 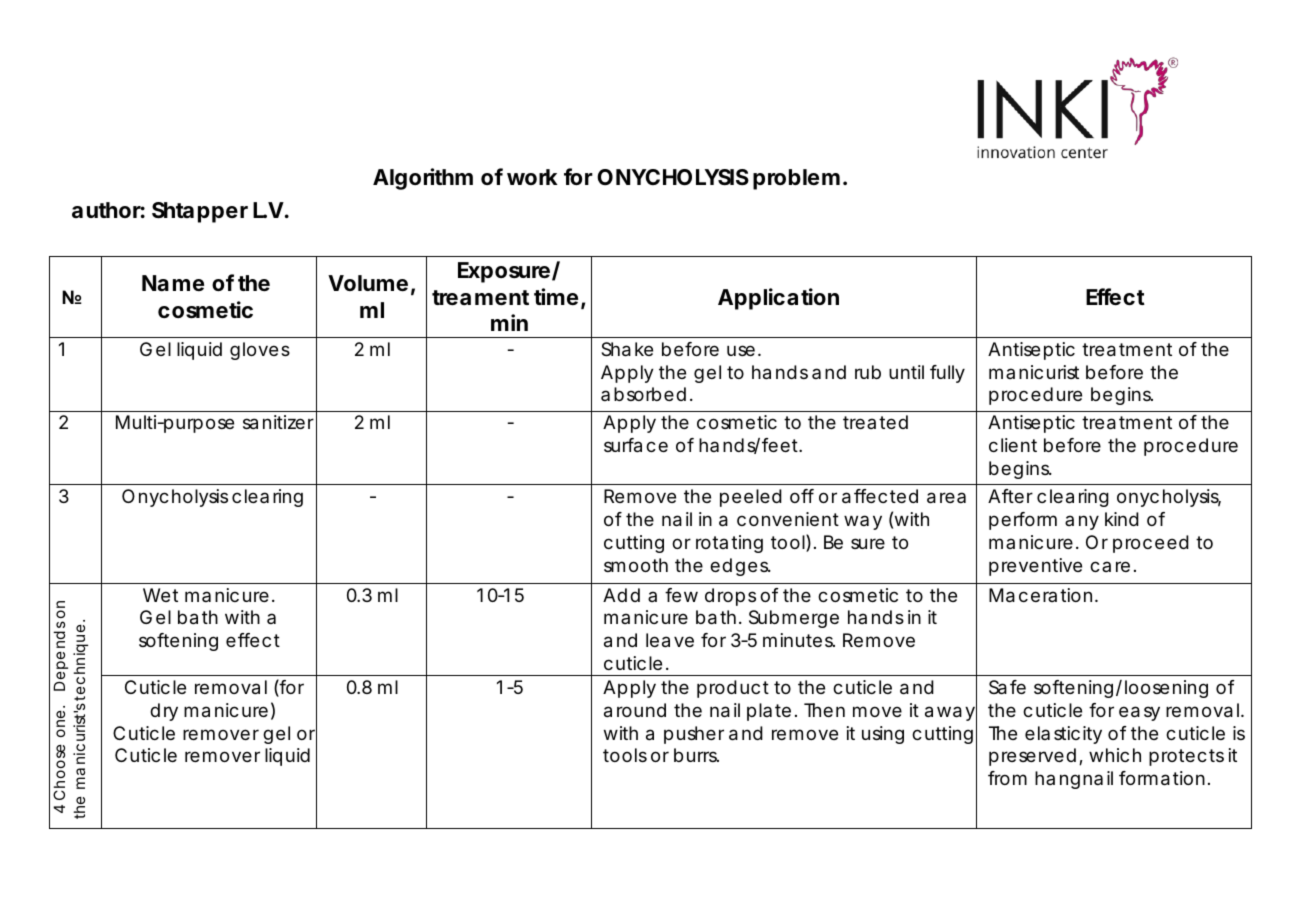 What do you see at coordinates (260, 351) in the screenshot?
I see `gloves` at bounding box center [260, 351].
